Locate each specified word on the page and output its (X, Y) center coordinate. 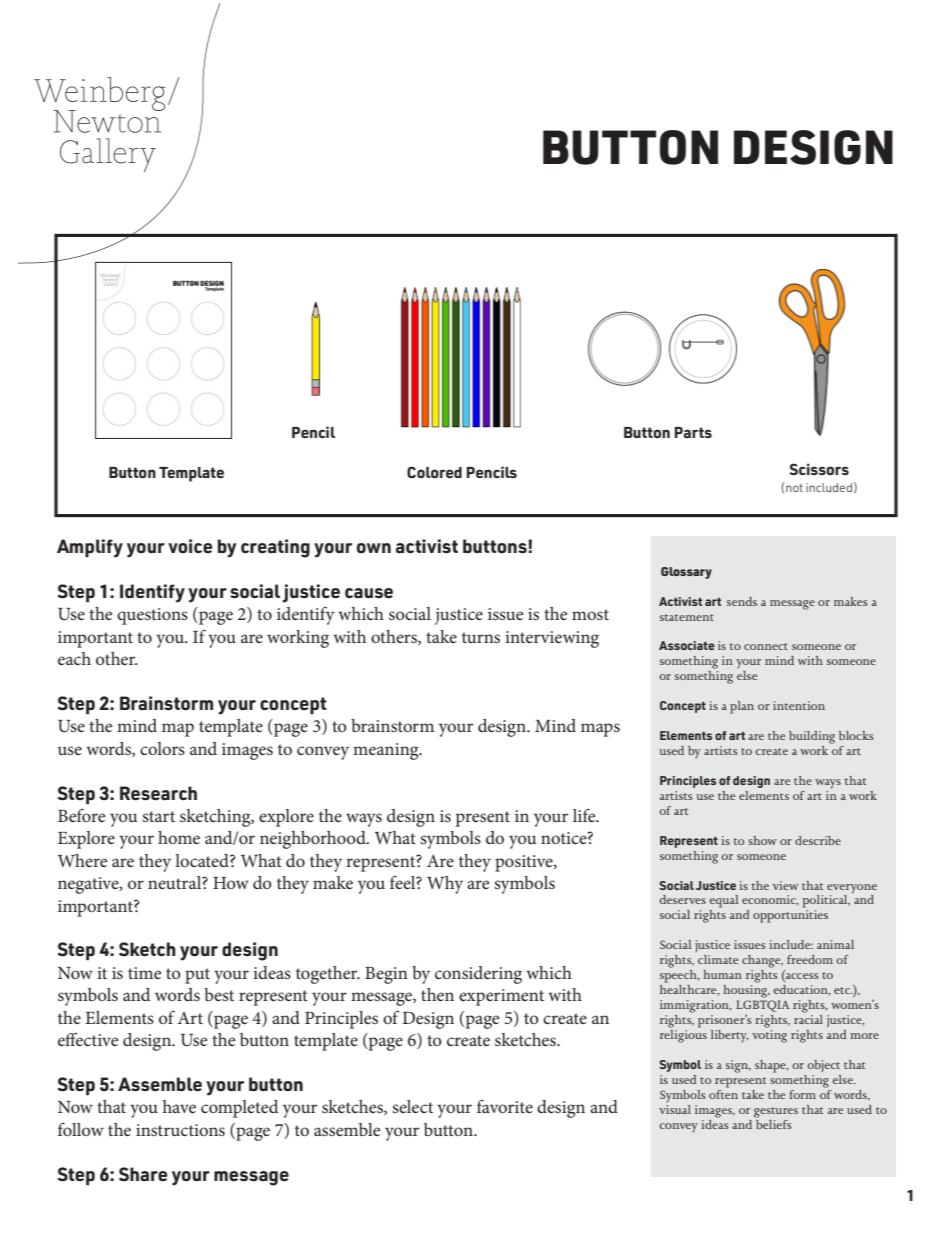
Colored (434, 472)
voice (190, 546)
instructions (180, 1130)
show (762, 840)
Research (158, 793)
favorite (505, 1106)
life (585, 815)
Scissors (819, 469)
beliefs (773, 1123)
